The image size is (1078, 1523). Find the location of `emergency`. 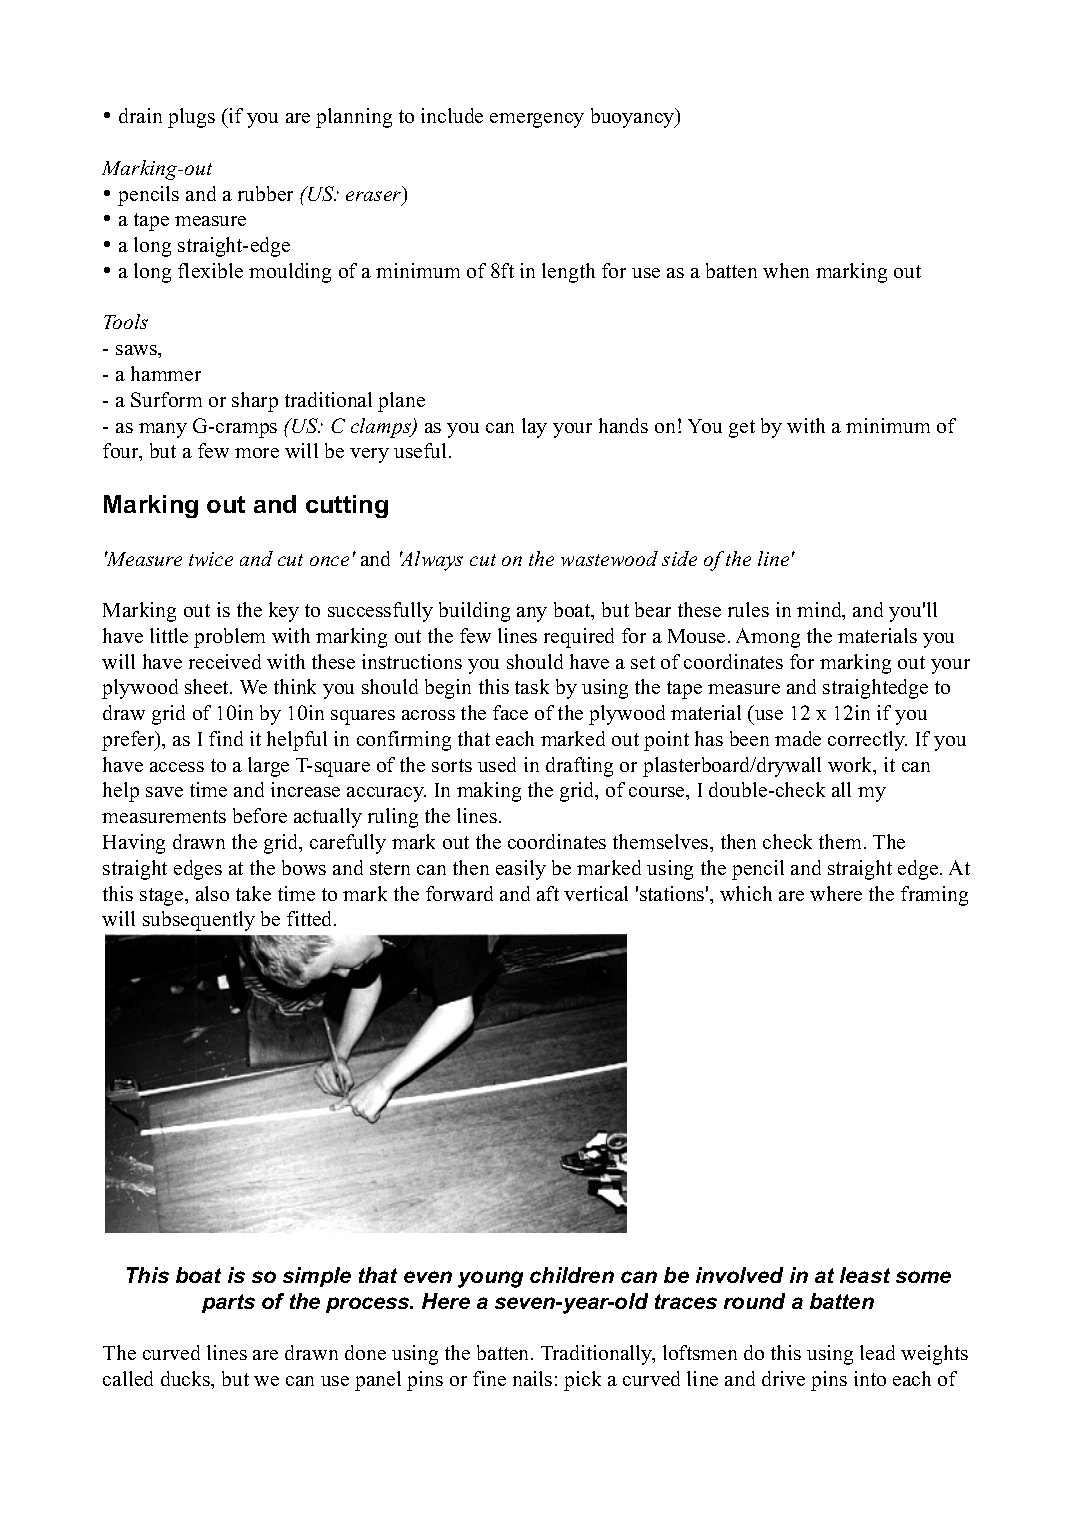

emergency is located at coordinates (537, 120).
